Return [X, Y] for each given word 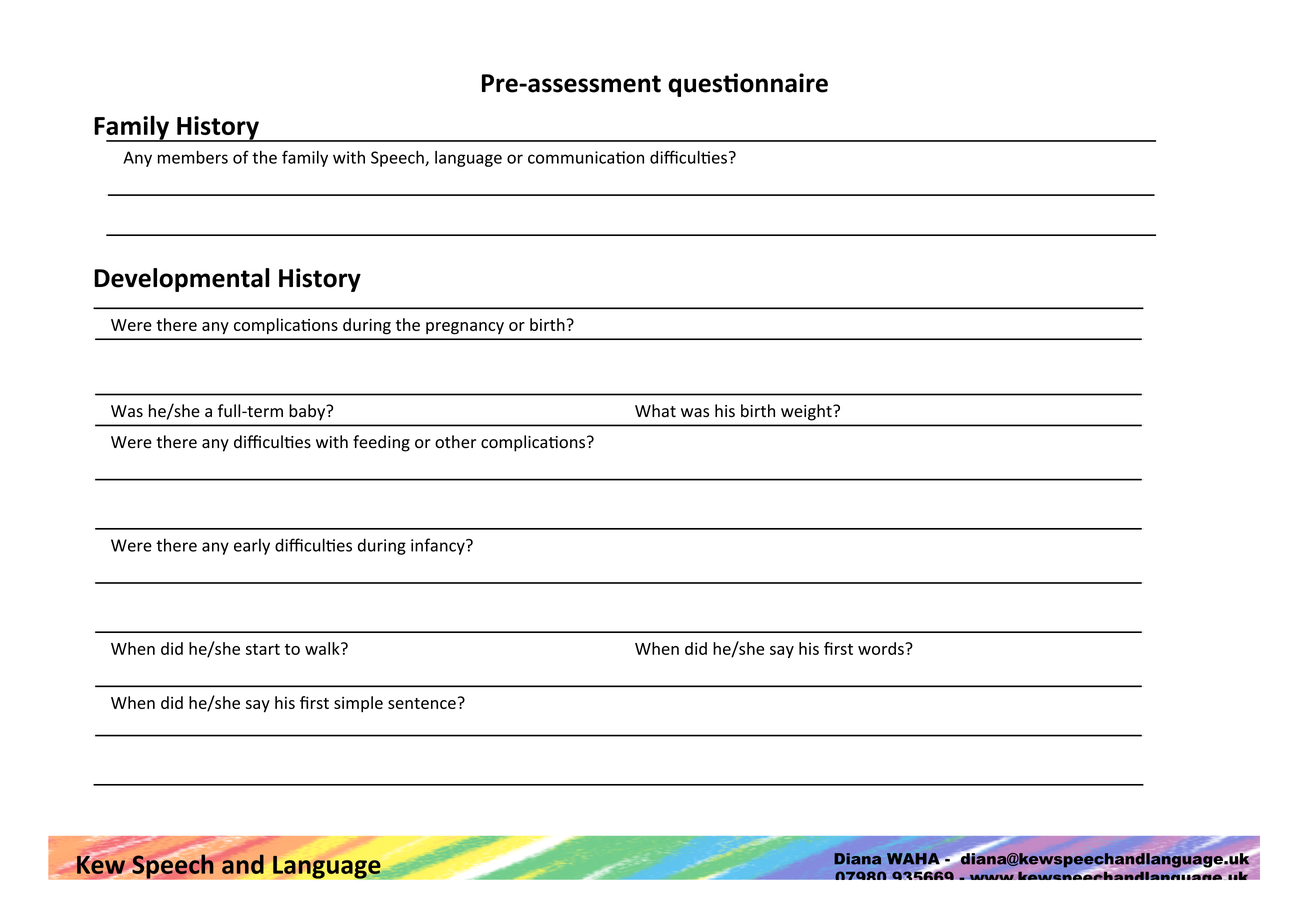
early [252, 546]
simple [358, 704]
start [263, 649]
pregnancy [465, 328]
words [882, 648]
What [655, 411]
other [455, 442]
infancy [439, 546]
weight [807, 412]
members [193, 157]
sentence [422, 703]
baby [308, 412]
